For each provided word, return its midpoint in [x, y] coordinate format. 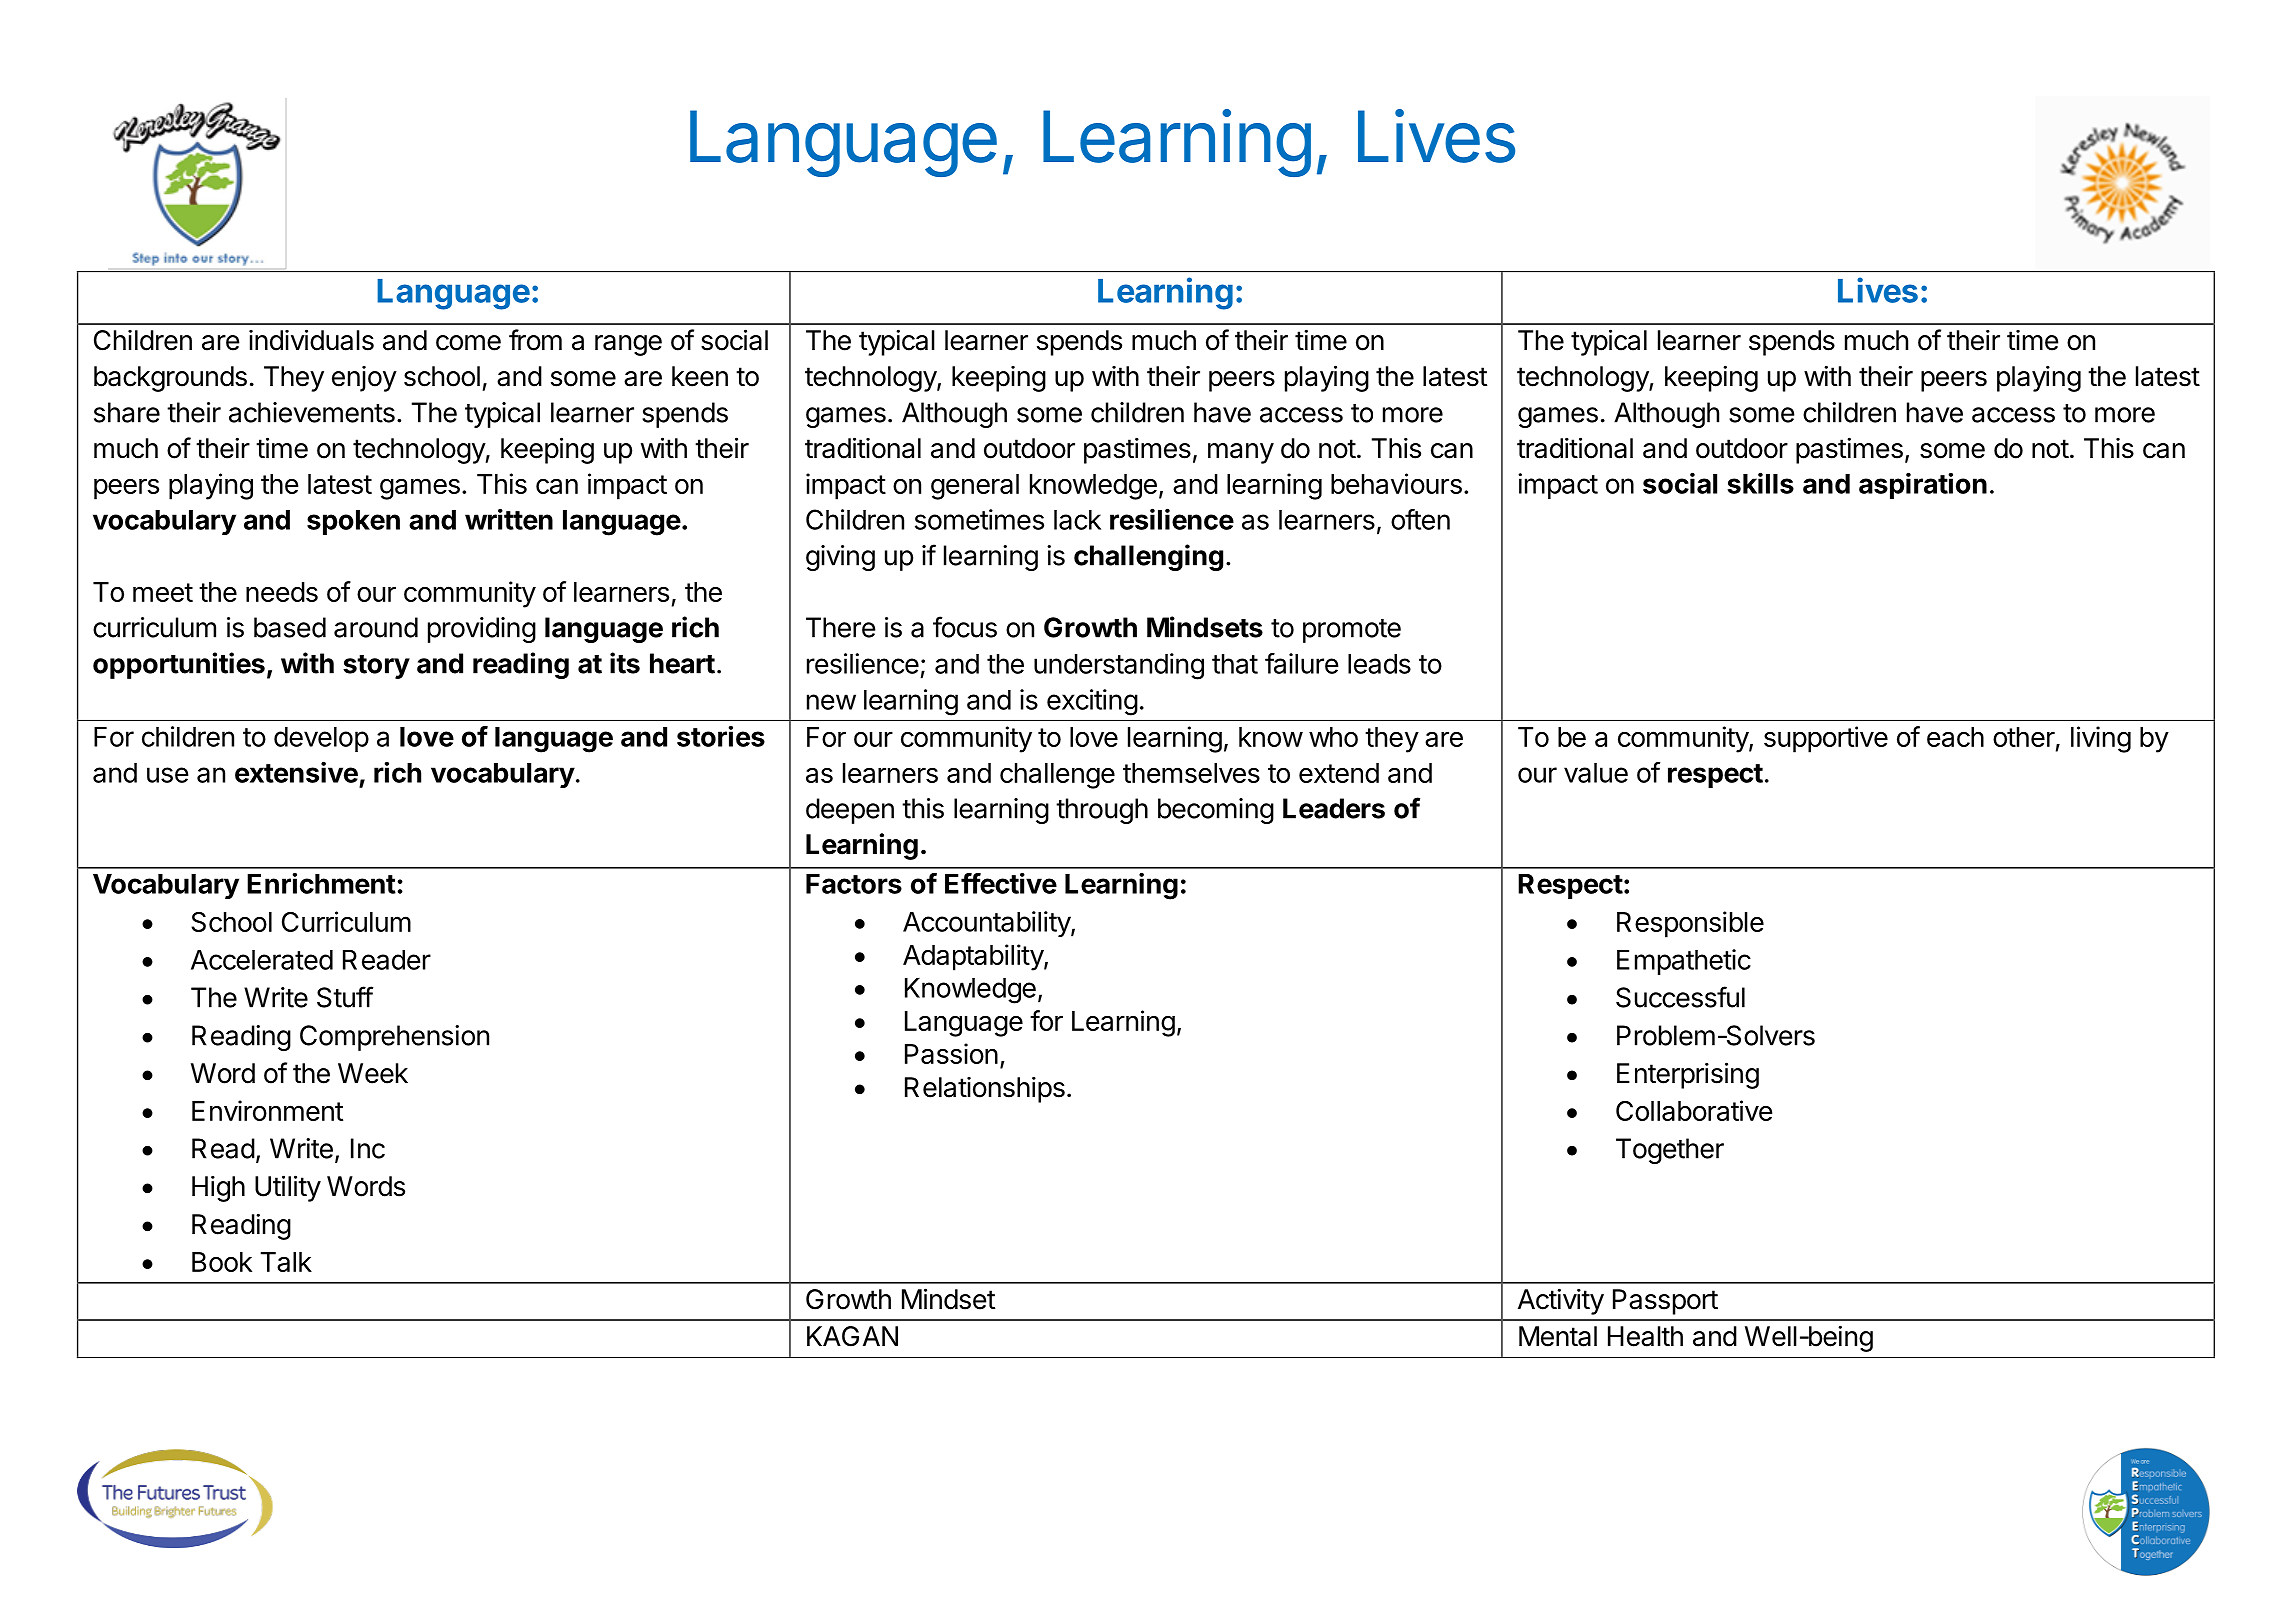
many [1241, 453]
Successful [1680, 997]
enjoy [364, 379]
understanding [1119, 666]
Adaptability [974, 957]
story [376, 667]
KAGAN [852, 1336]
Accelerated [262, 960]
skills [1760, 483]
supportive [1826, 739]
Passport [1665, 1302]
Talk [286, 1262]
